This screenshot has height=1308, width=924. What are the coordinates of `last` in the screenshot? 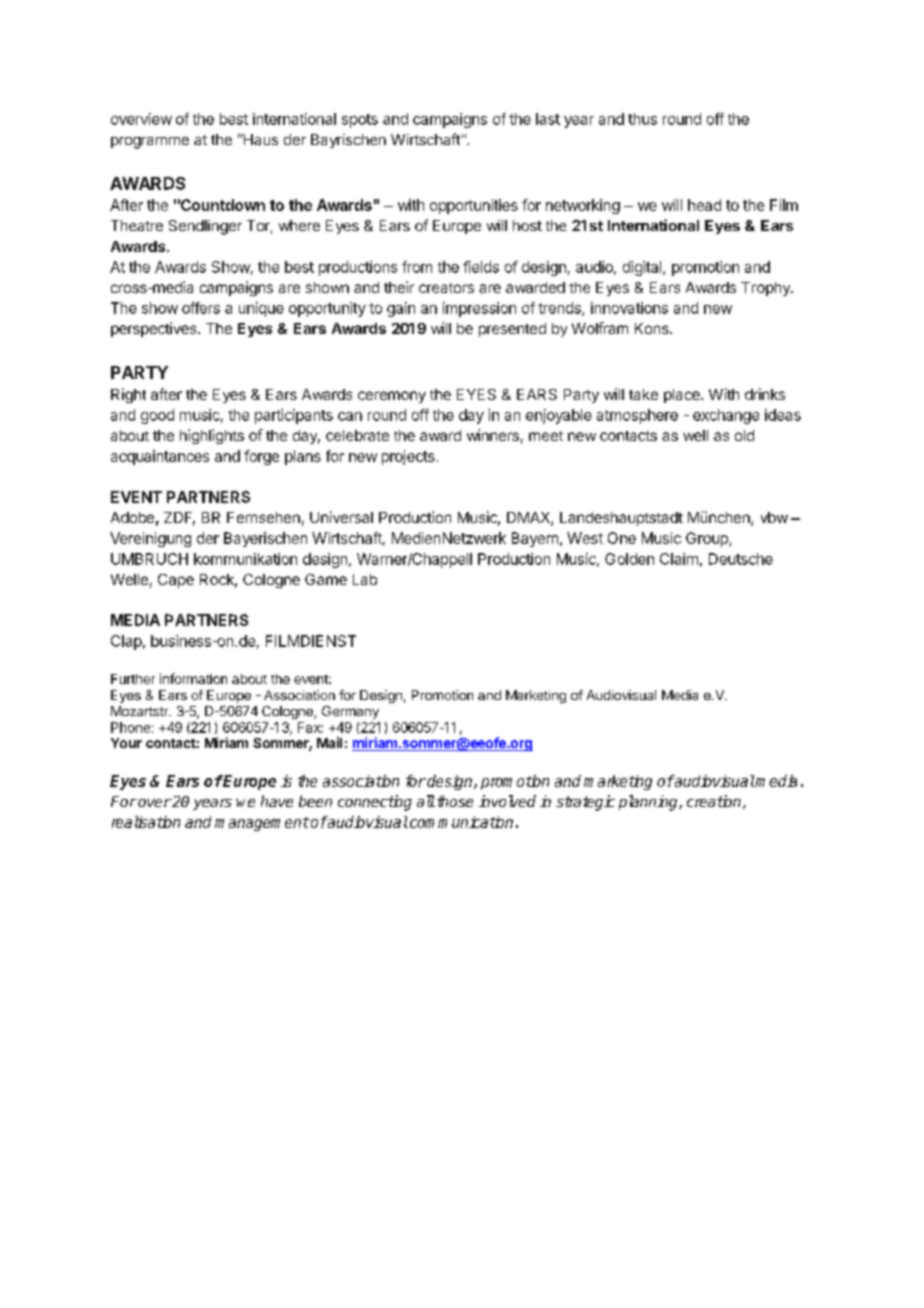 It's located at (548, 119).
